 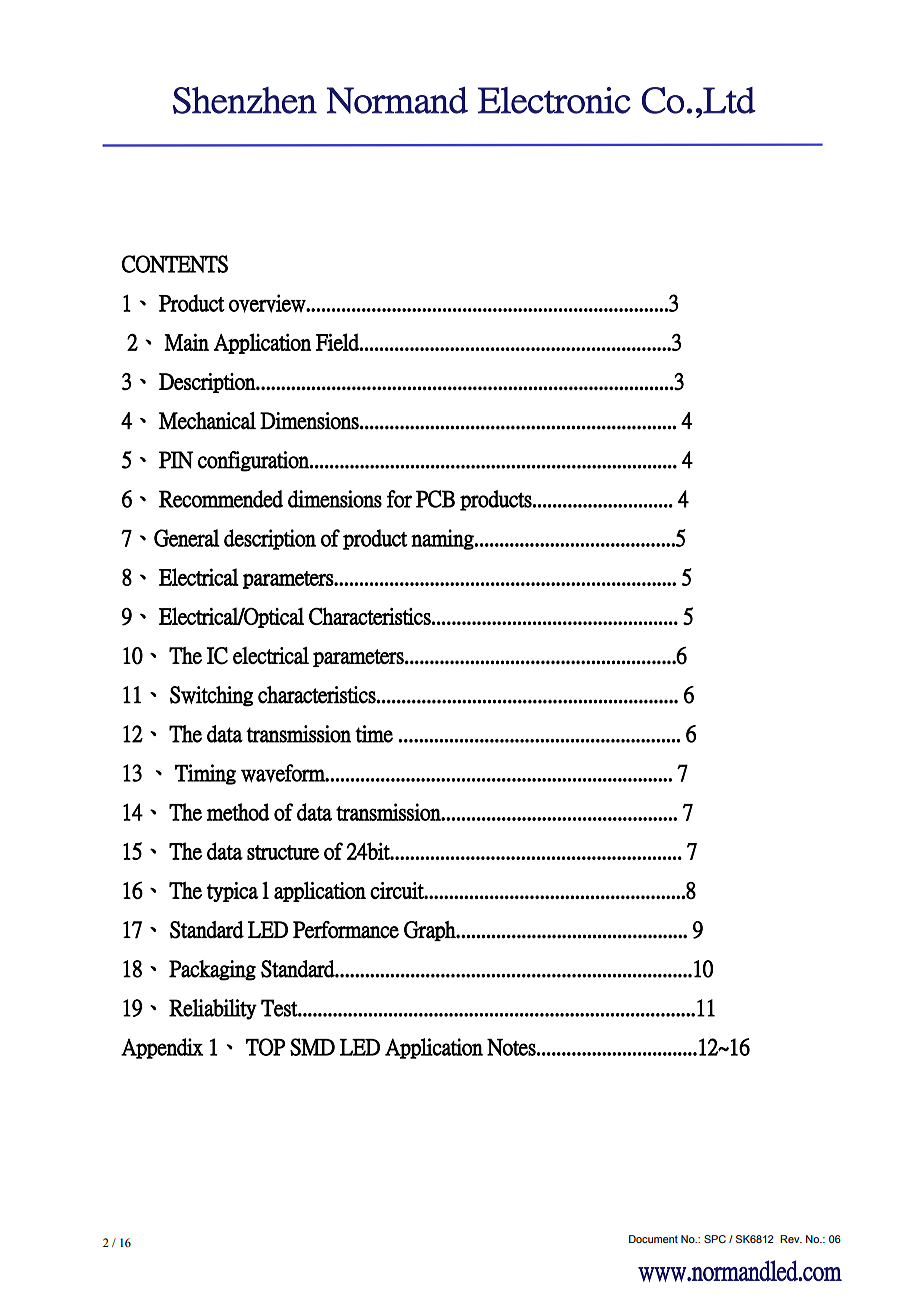 What do you see at coordinates (283, 852) in the image?
I see `structure` at bounding box center [283, 852].
